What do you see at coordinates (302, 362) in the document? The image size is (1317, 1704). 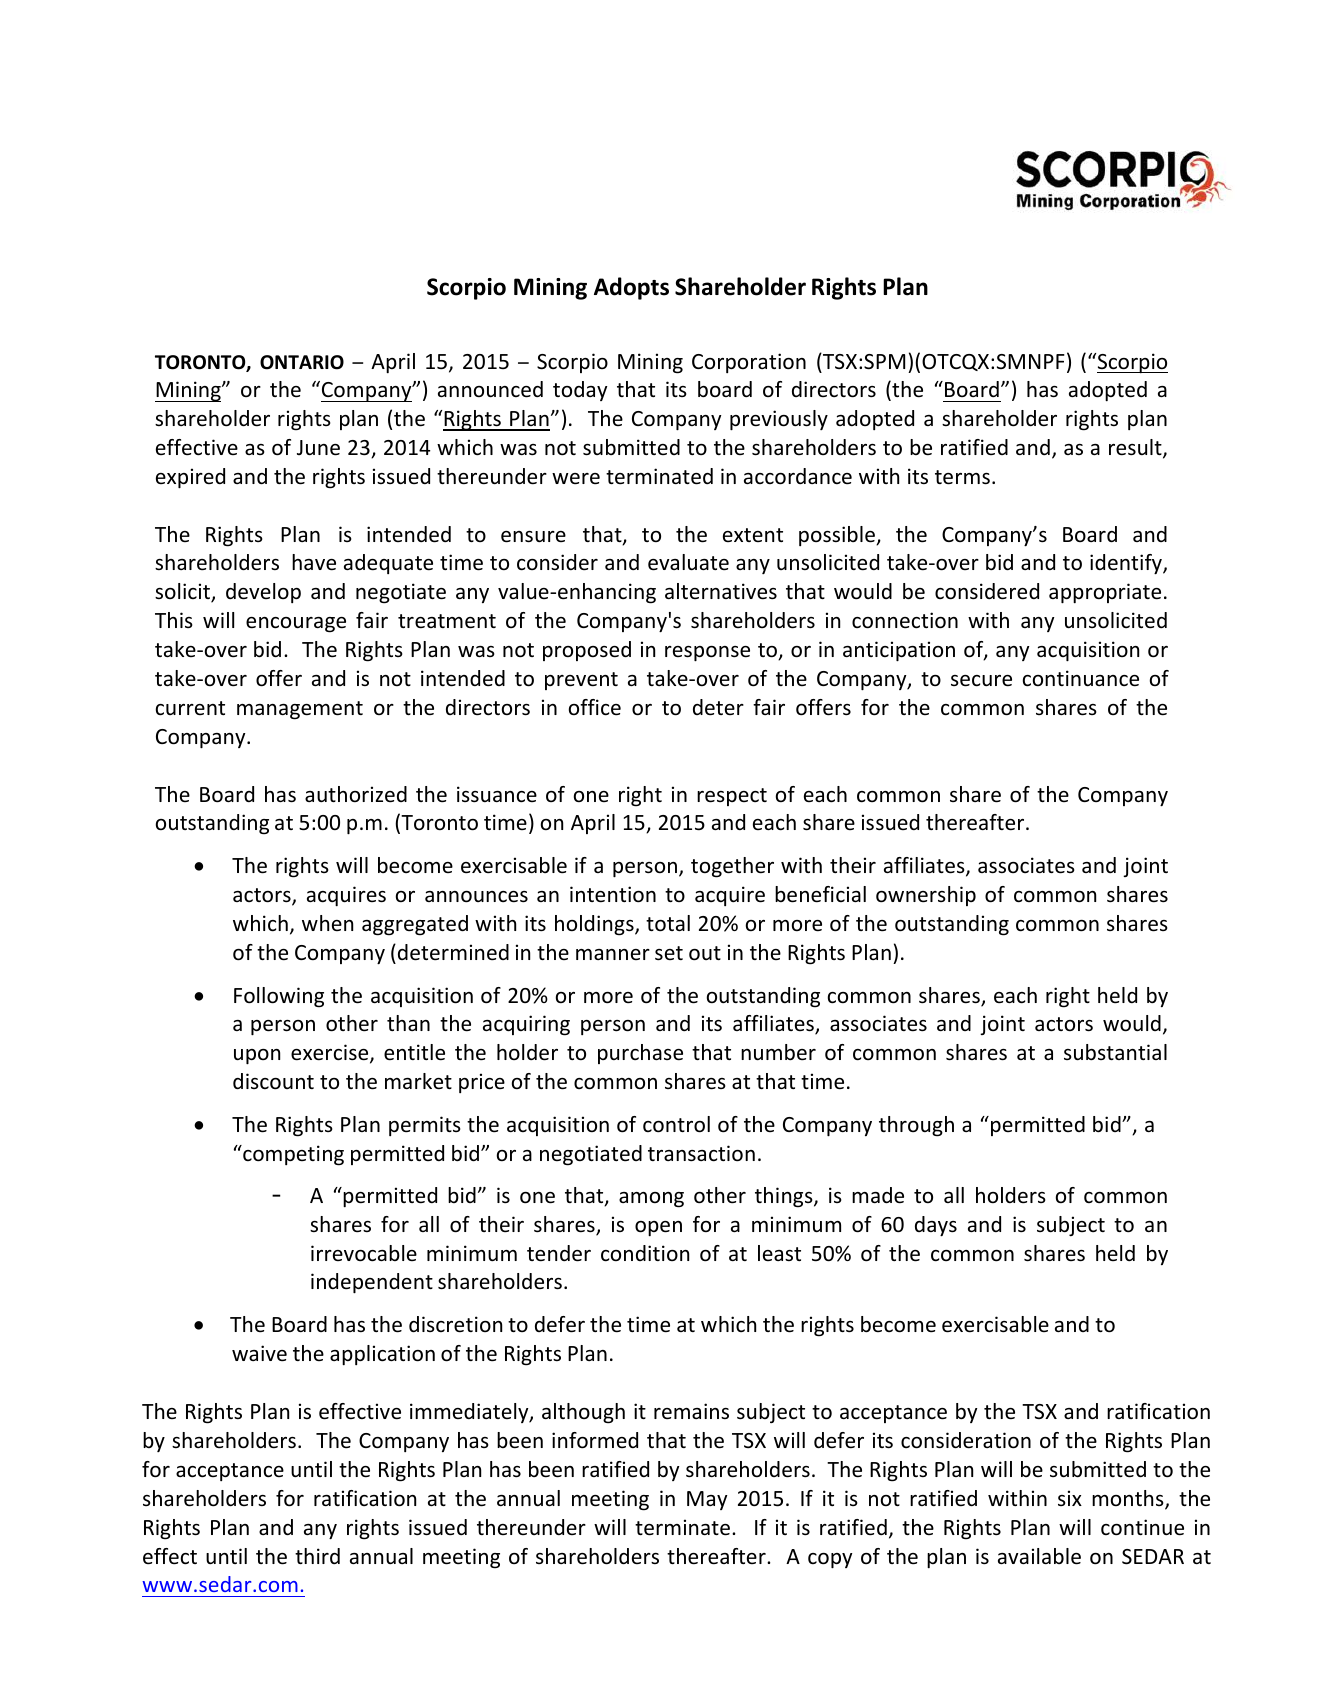 I see `ONTARIO` at bounding box center [302, 362].
